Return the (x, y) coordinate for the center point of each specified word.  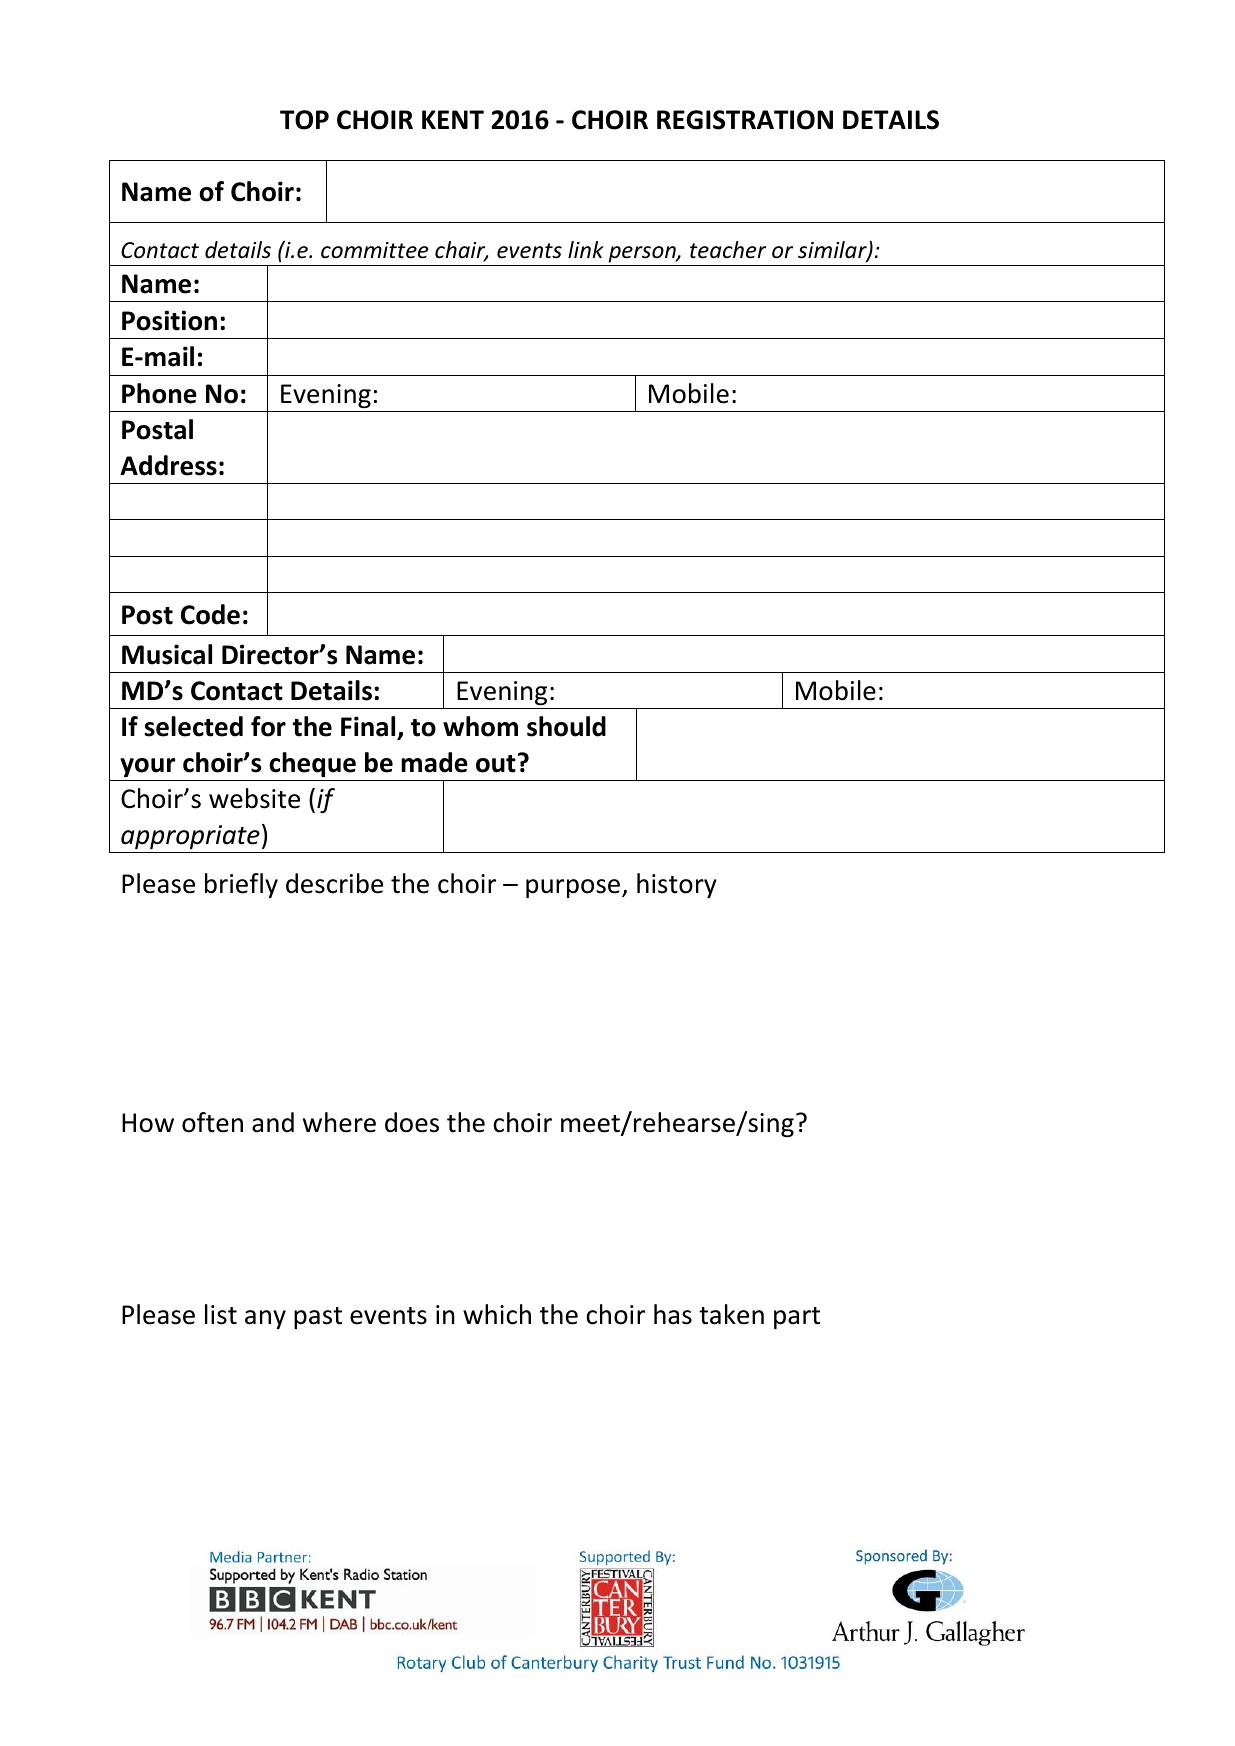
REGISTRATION (745, 120)
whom (480, 726)
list (221, 1314)
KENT (453, 119)
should (566, 726)
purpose (573, 888)
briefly (241, 885)
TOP (304, 120)
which (497, 1314)
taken (731, 1314)
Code (210, 614)
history (677, 885)
